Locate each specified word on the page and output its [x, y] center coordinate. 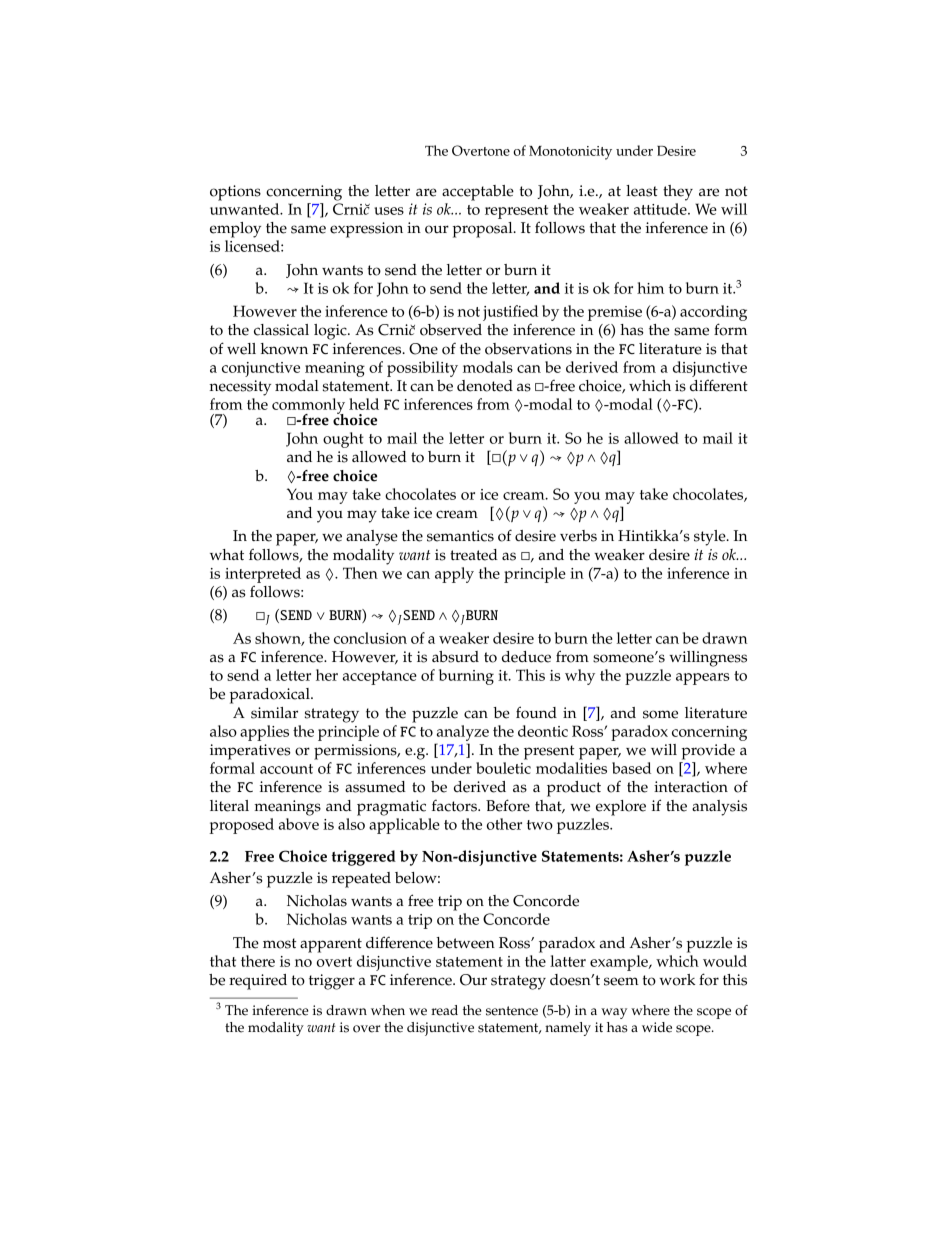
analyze [463, 733]
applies [264, 733]
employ [235, 230]
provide [708, 752]
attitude [661, 209]
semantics [460, 536]
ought [343, 440]
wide [657, 1027]
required [258, 982]
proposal [484, 230]
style [711, 538]
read [444, 1010]
